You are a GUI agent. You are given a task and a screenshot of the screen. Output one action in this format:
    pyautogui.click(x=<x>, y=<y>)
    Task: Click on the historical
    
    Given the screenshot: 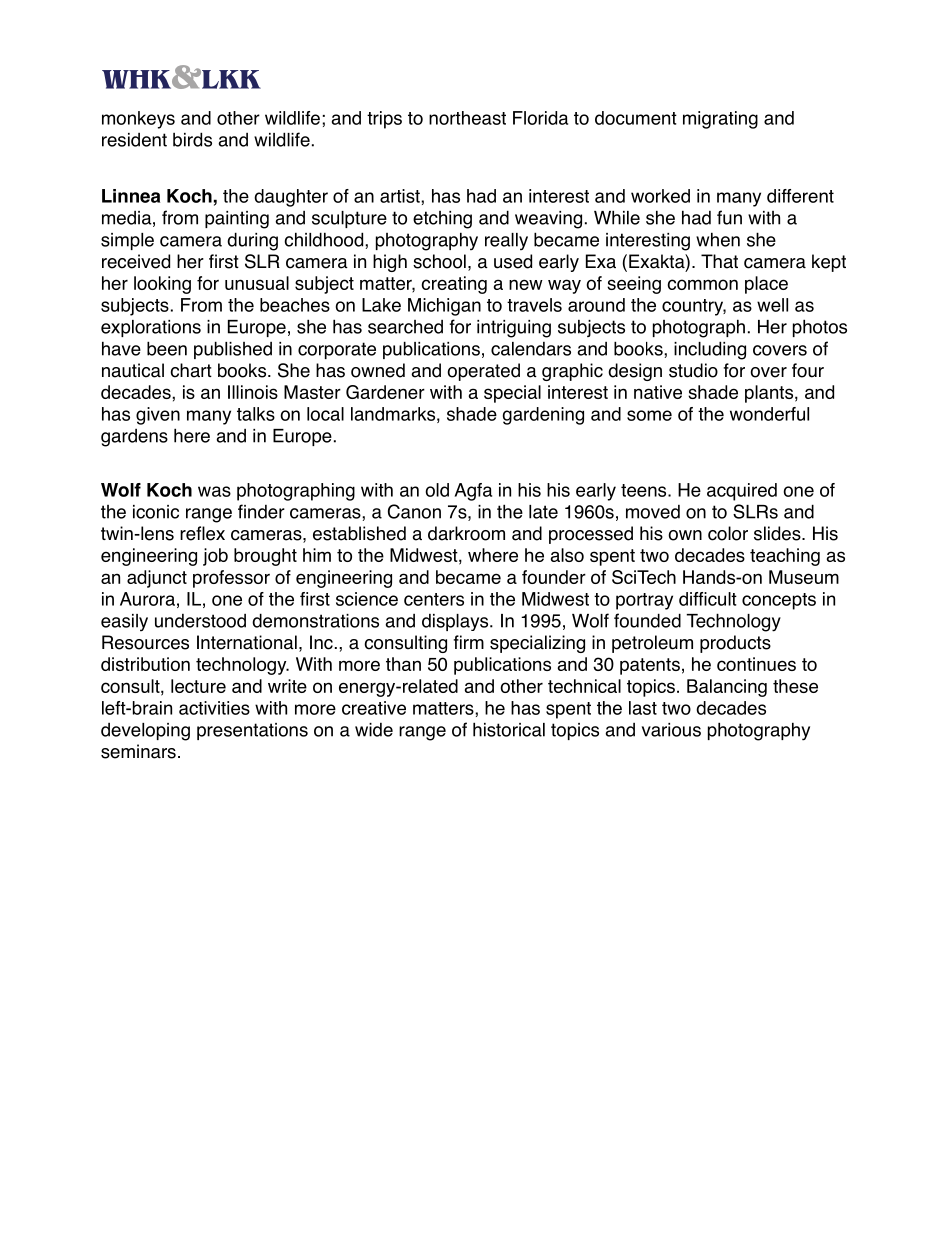 What is the action you would take?
    pyautogui.click(x=509, y=729)
